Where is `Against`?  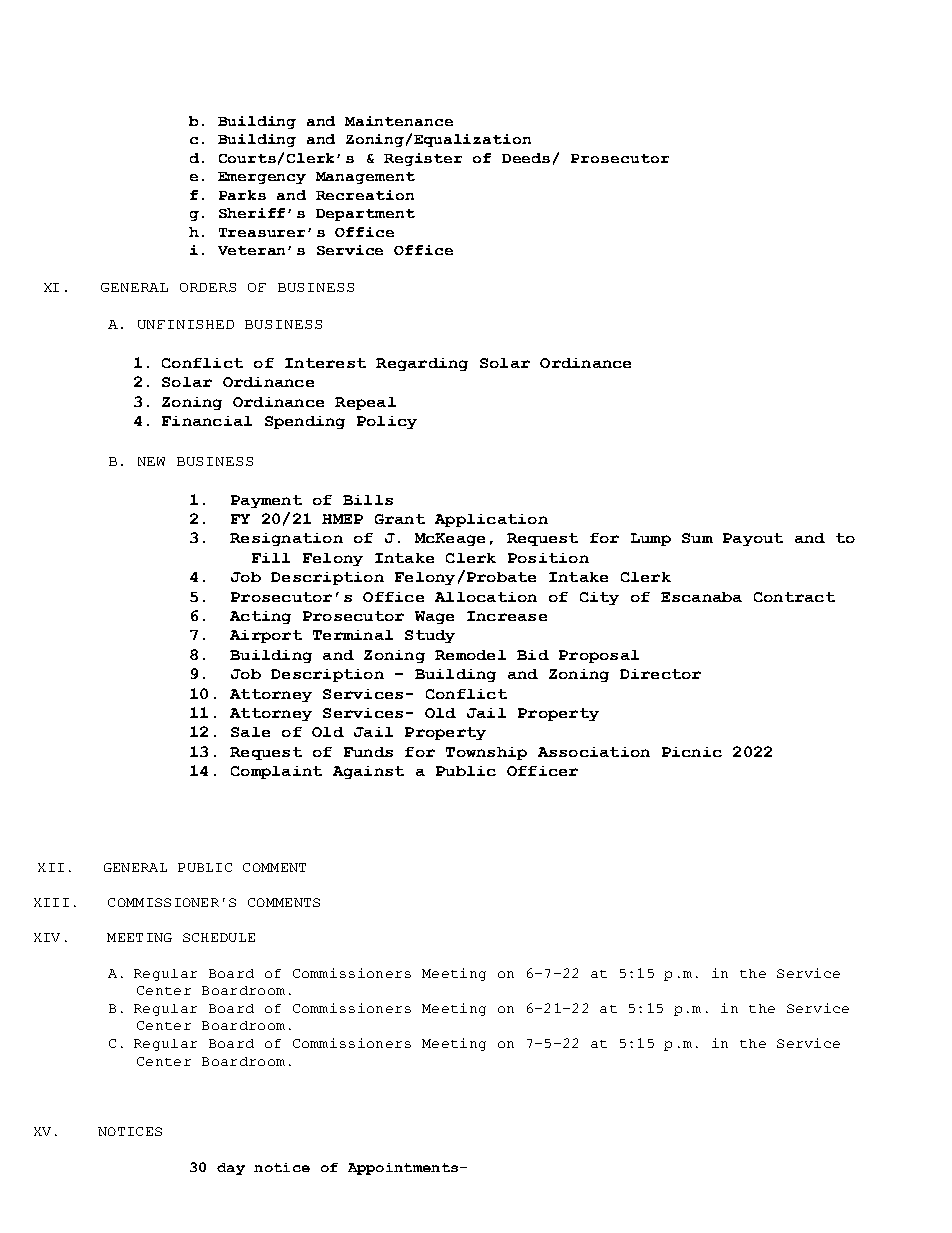
Against is located at coordinates (368, 772).
